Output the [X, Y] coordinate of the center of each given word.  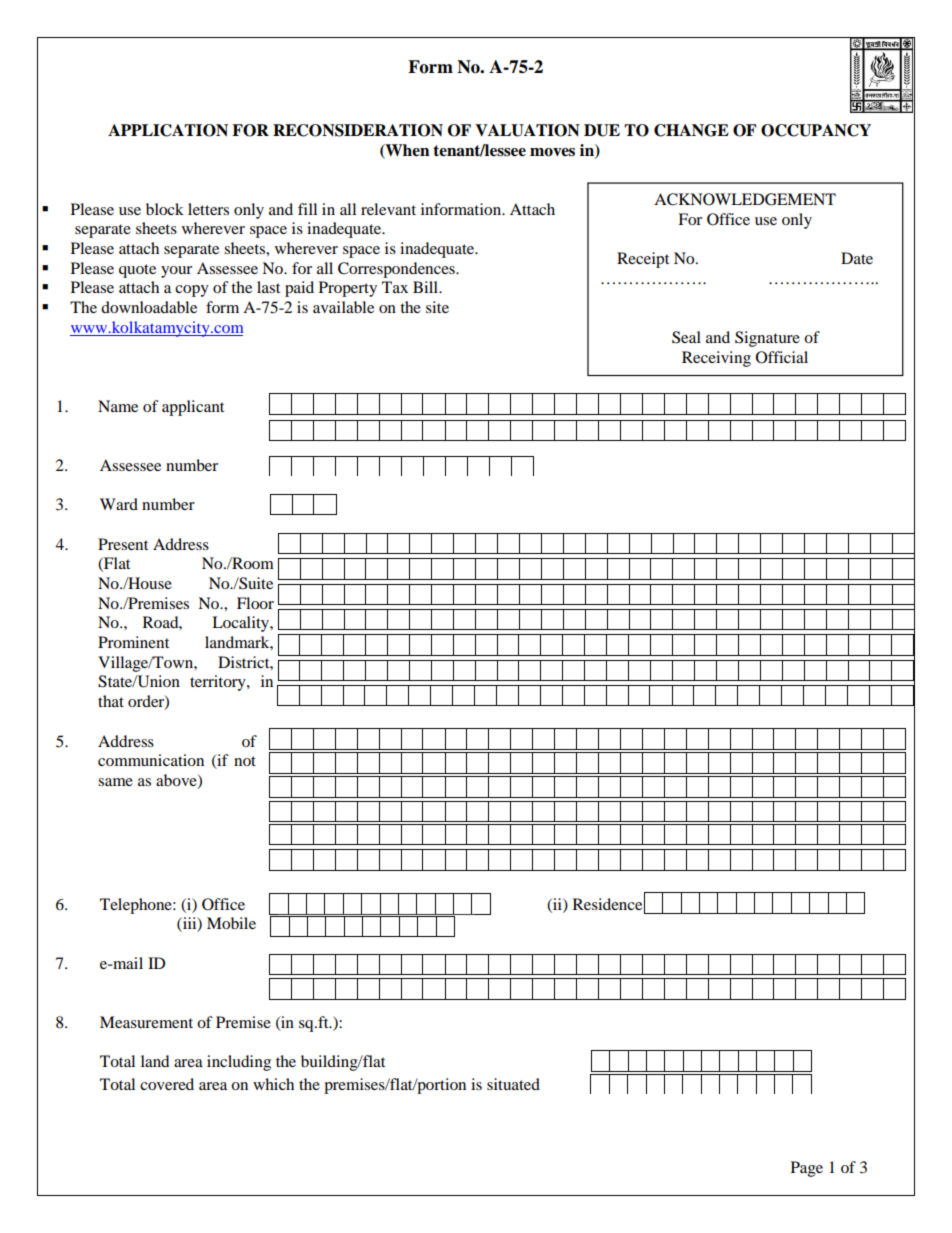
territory [219, 683]
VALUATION [527, 130]
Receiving [716, 359]
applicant [193, 408]
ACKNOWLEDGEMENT [745, 199]
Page [807, 1169]
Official [782, 357]
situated [513, 1084]
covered [167, 1084]
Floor [255, 603]
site [437, 307]
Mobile [231, 923]
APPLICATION [168, 130]
